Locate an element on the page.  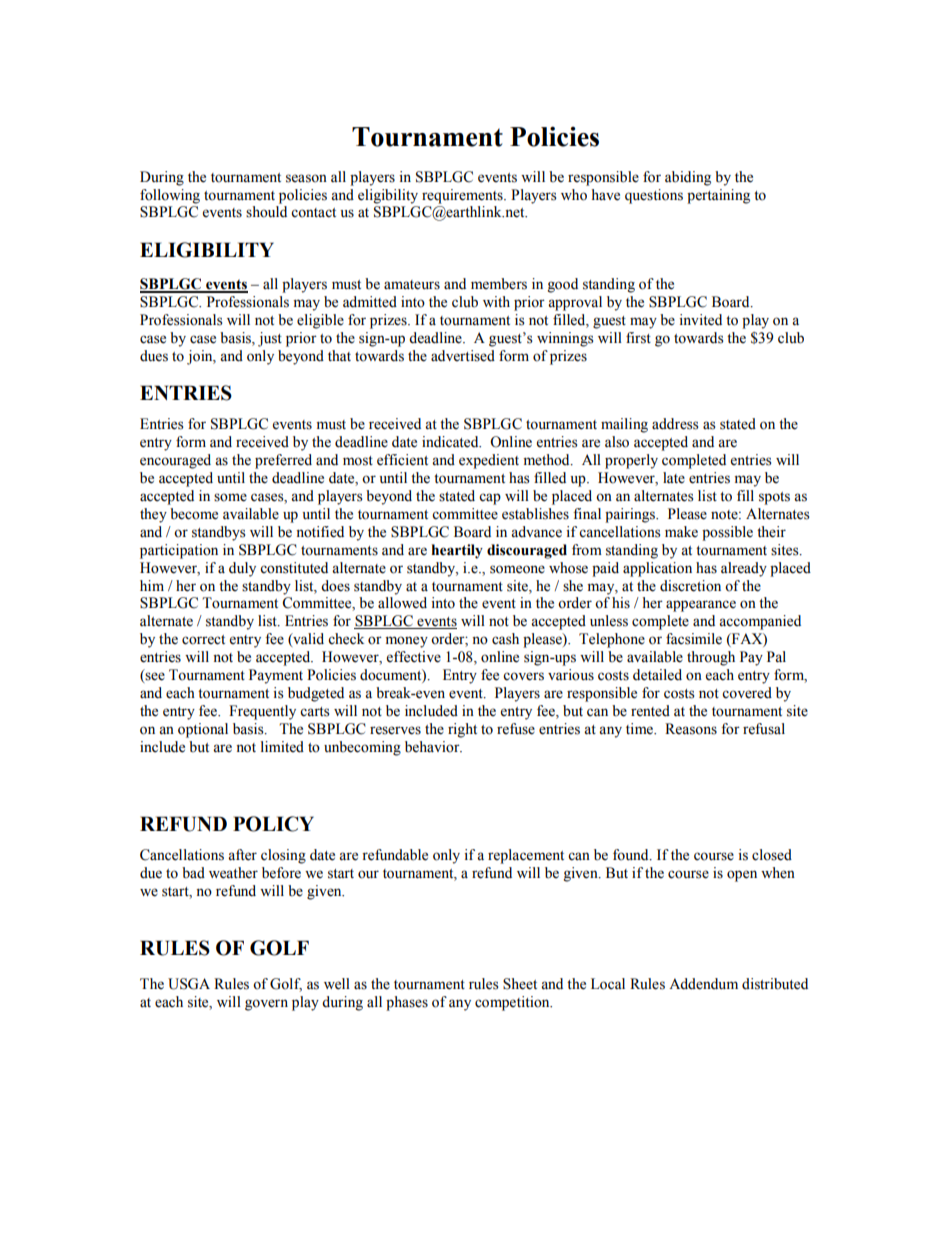
govern is located at coordinates (266, 1005).
